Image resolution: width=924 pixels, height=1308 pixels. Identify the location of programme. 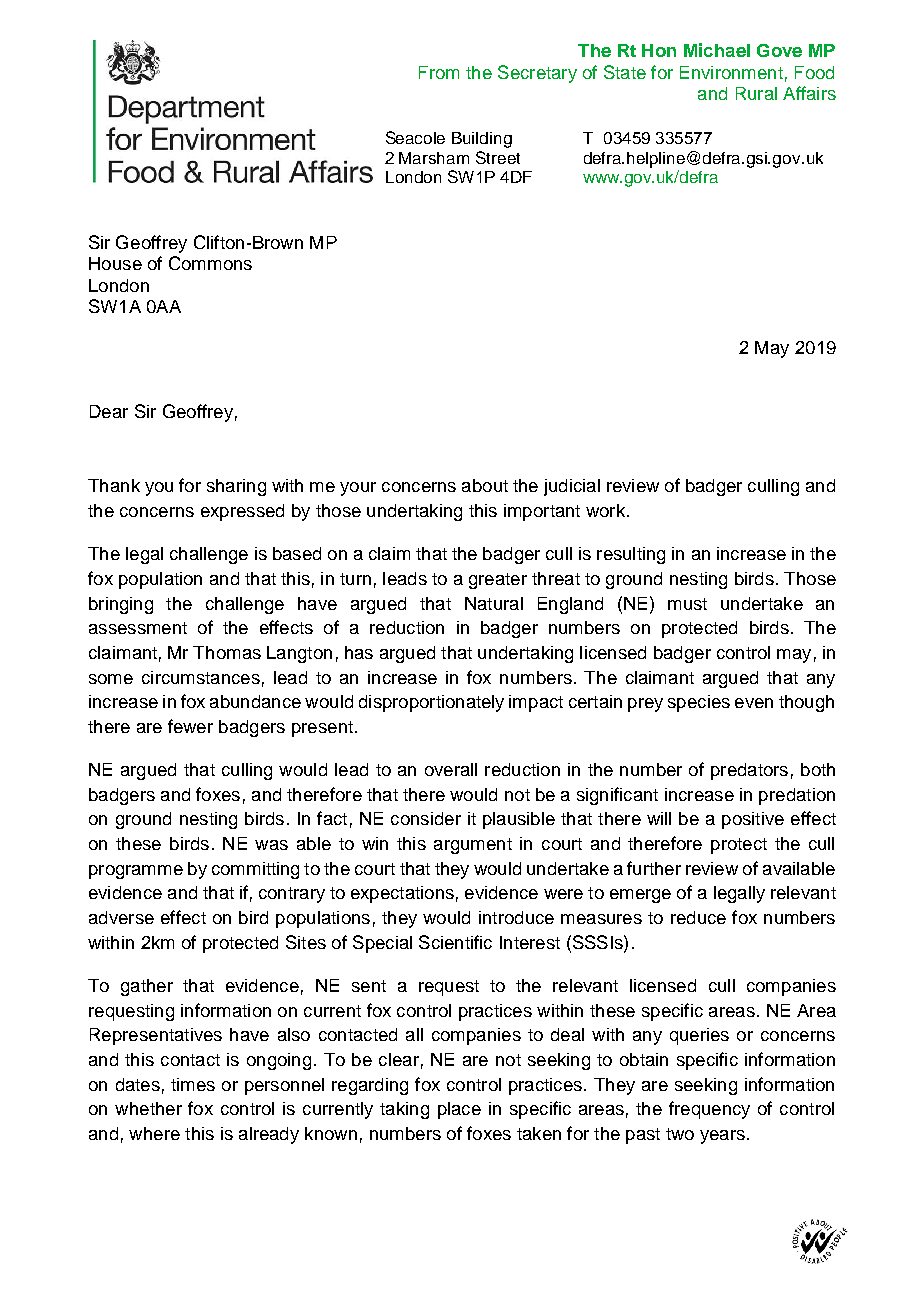
(136, 872).
